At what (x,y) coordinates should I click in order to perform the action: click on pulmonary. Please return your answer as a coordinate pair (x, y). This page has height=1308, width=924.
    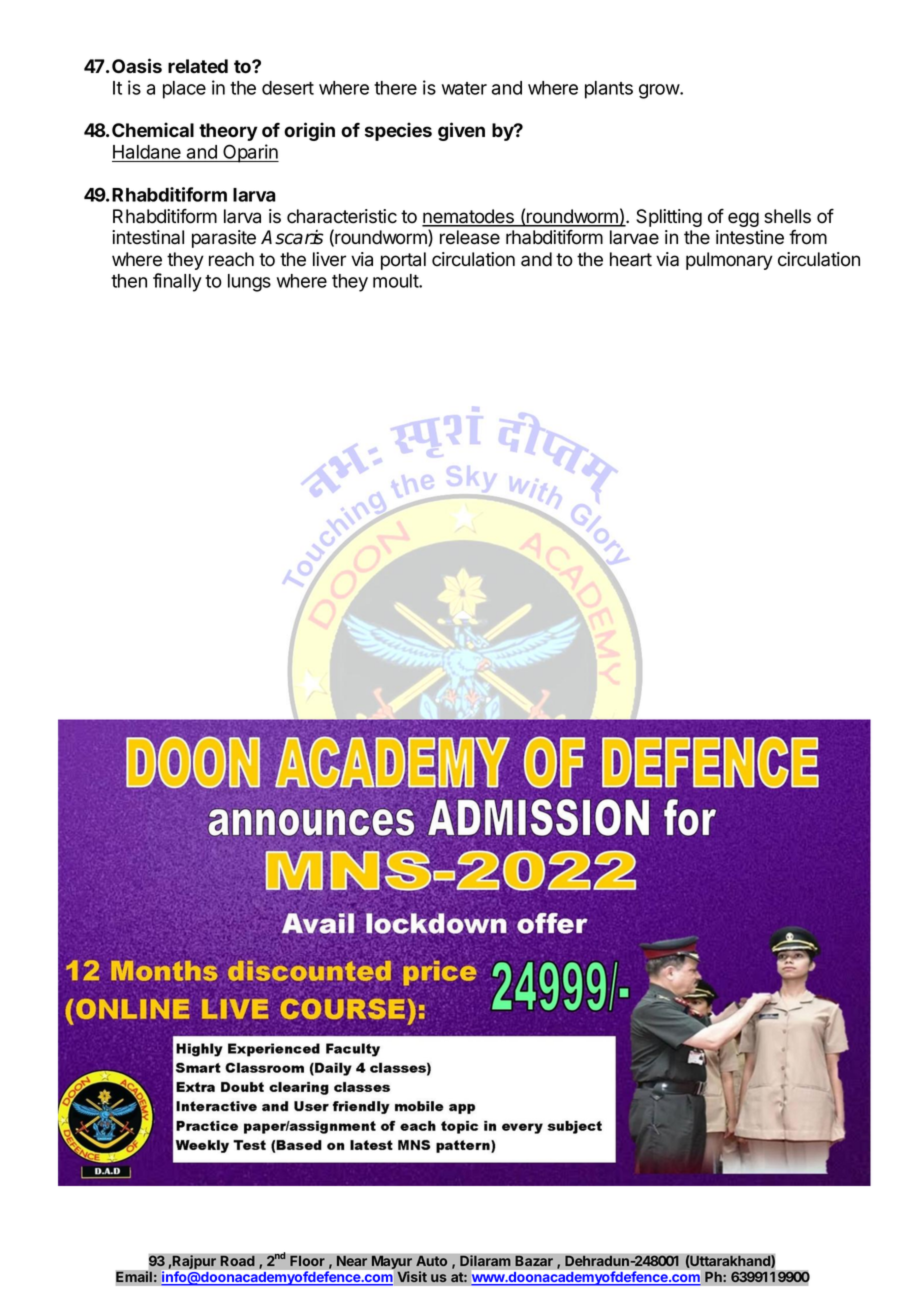
    Looking at the image, I should click on (729, 261).
